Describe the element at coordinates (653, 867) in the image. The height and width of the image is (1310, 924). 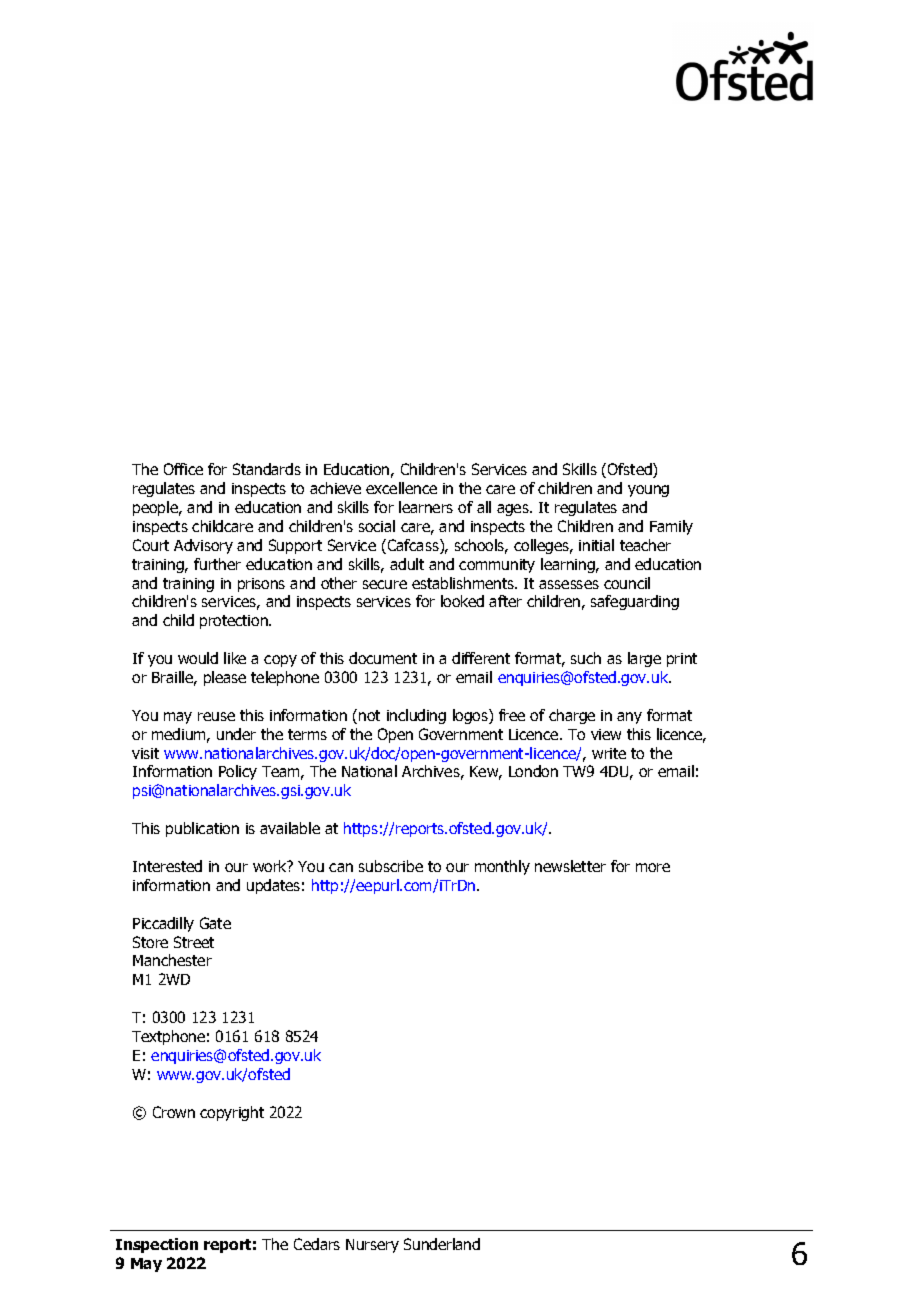
I see `more` at that location.
